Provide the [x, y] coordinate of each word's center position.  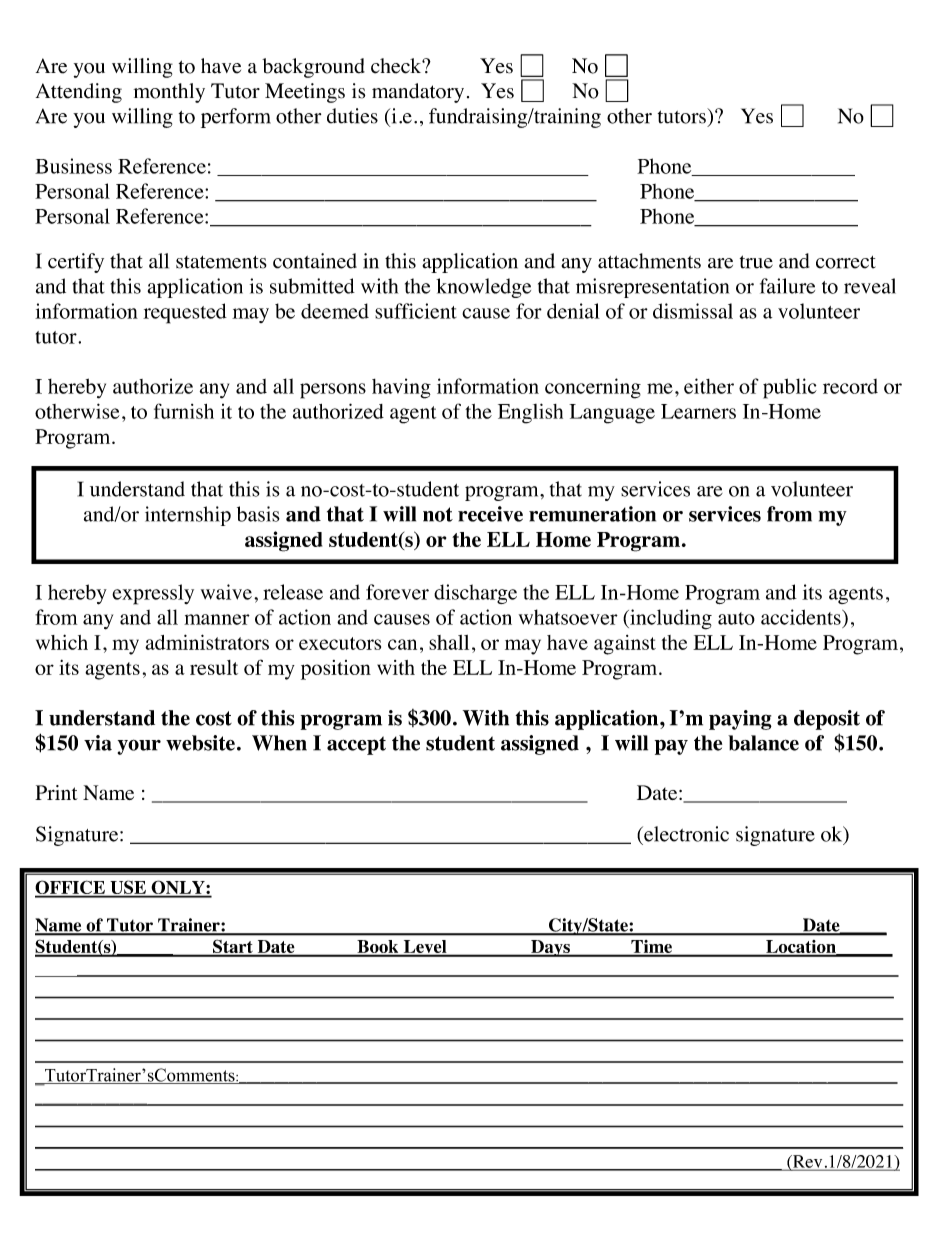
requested [185, 313]
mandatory [418, 93]
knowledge [483, 288]
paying [740, 720]
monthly [169, 93]
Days [550, 948]
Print [56, 792]
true [756, 262]
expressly [153, 594]
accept [356, 745]
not [438, 514]
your [139, 747]
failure [787, 286]
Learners [698, 411]
